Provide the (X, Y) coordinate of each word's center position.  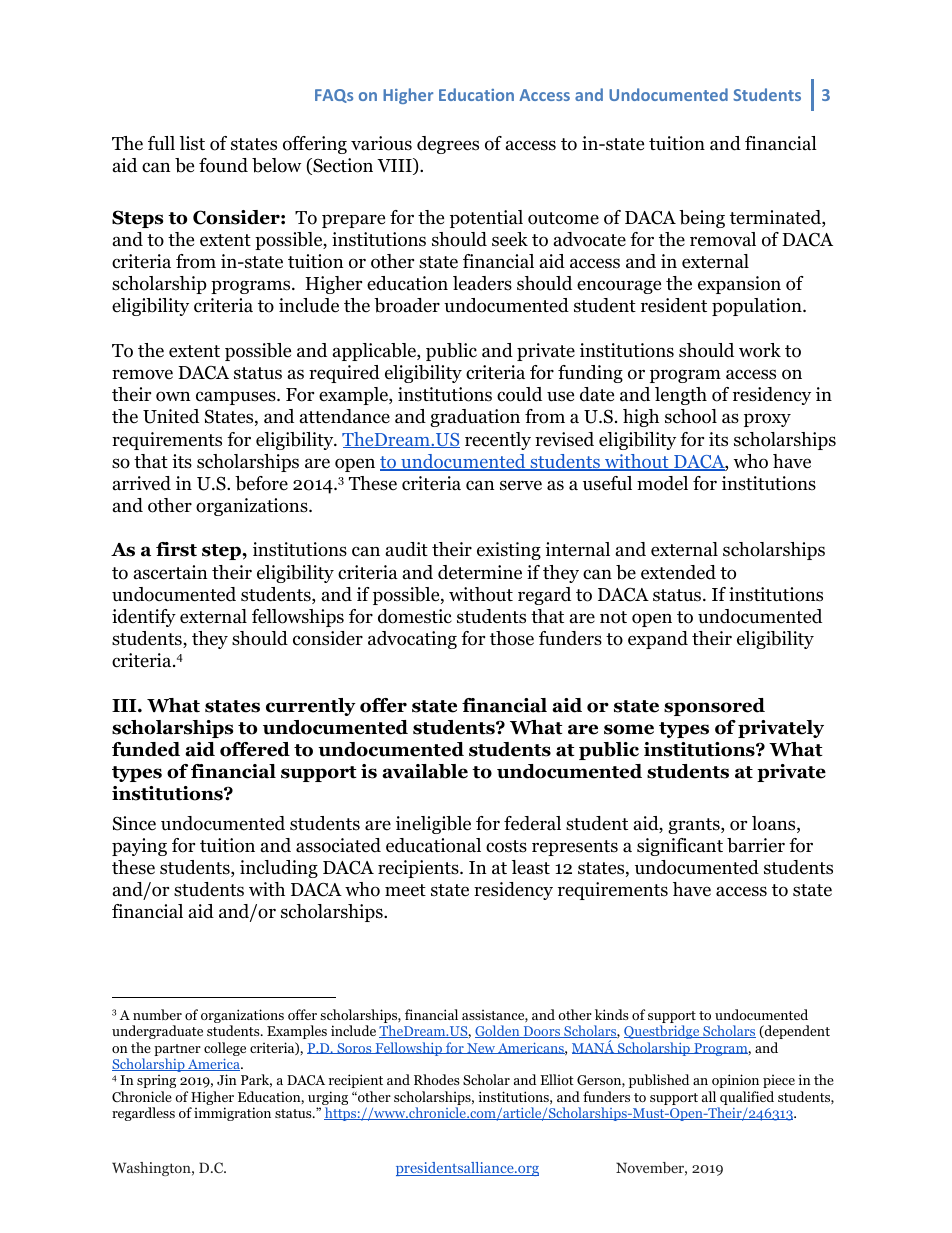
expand (658, 640)
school (691, 416)
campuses (237, 398)
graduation (475, 418)
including (279, 869)
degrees (448, 145)
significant (680, 847)
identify (144, 618)
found (223, 165)
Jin (227, 1079)
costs (506, 846)
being (702, 219)
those (512, 638)
